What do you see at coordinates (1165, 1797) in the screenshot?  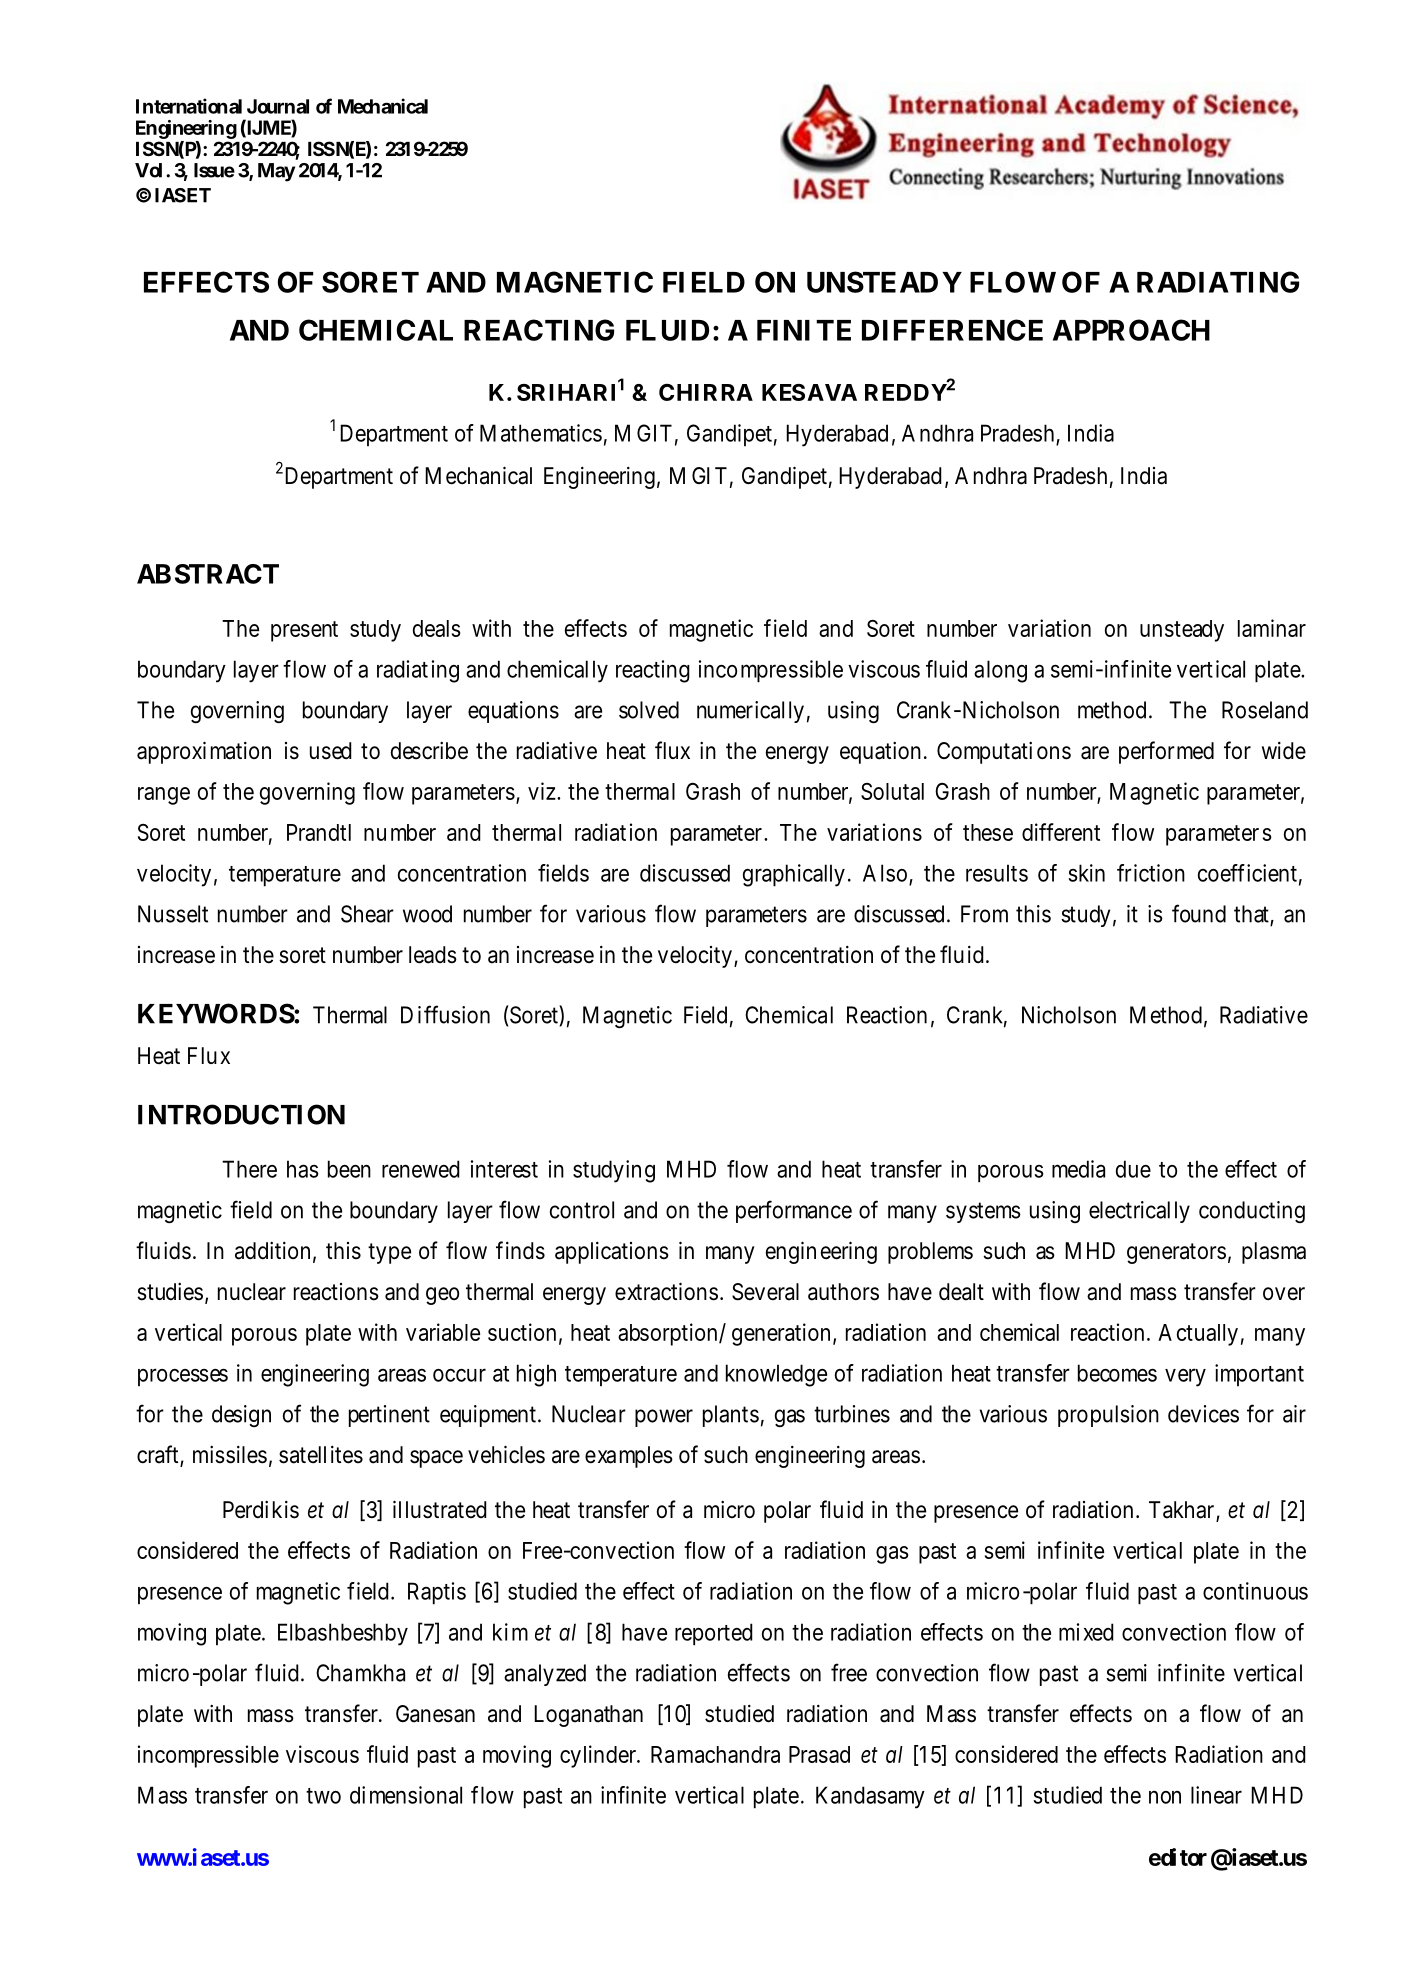 I see `non` at bounding box center [1165, 1797].
